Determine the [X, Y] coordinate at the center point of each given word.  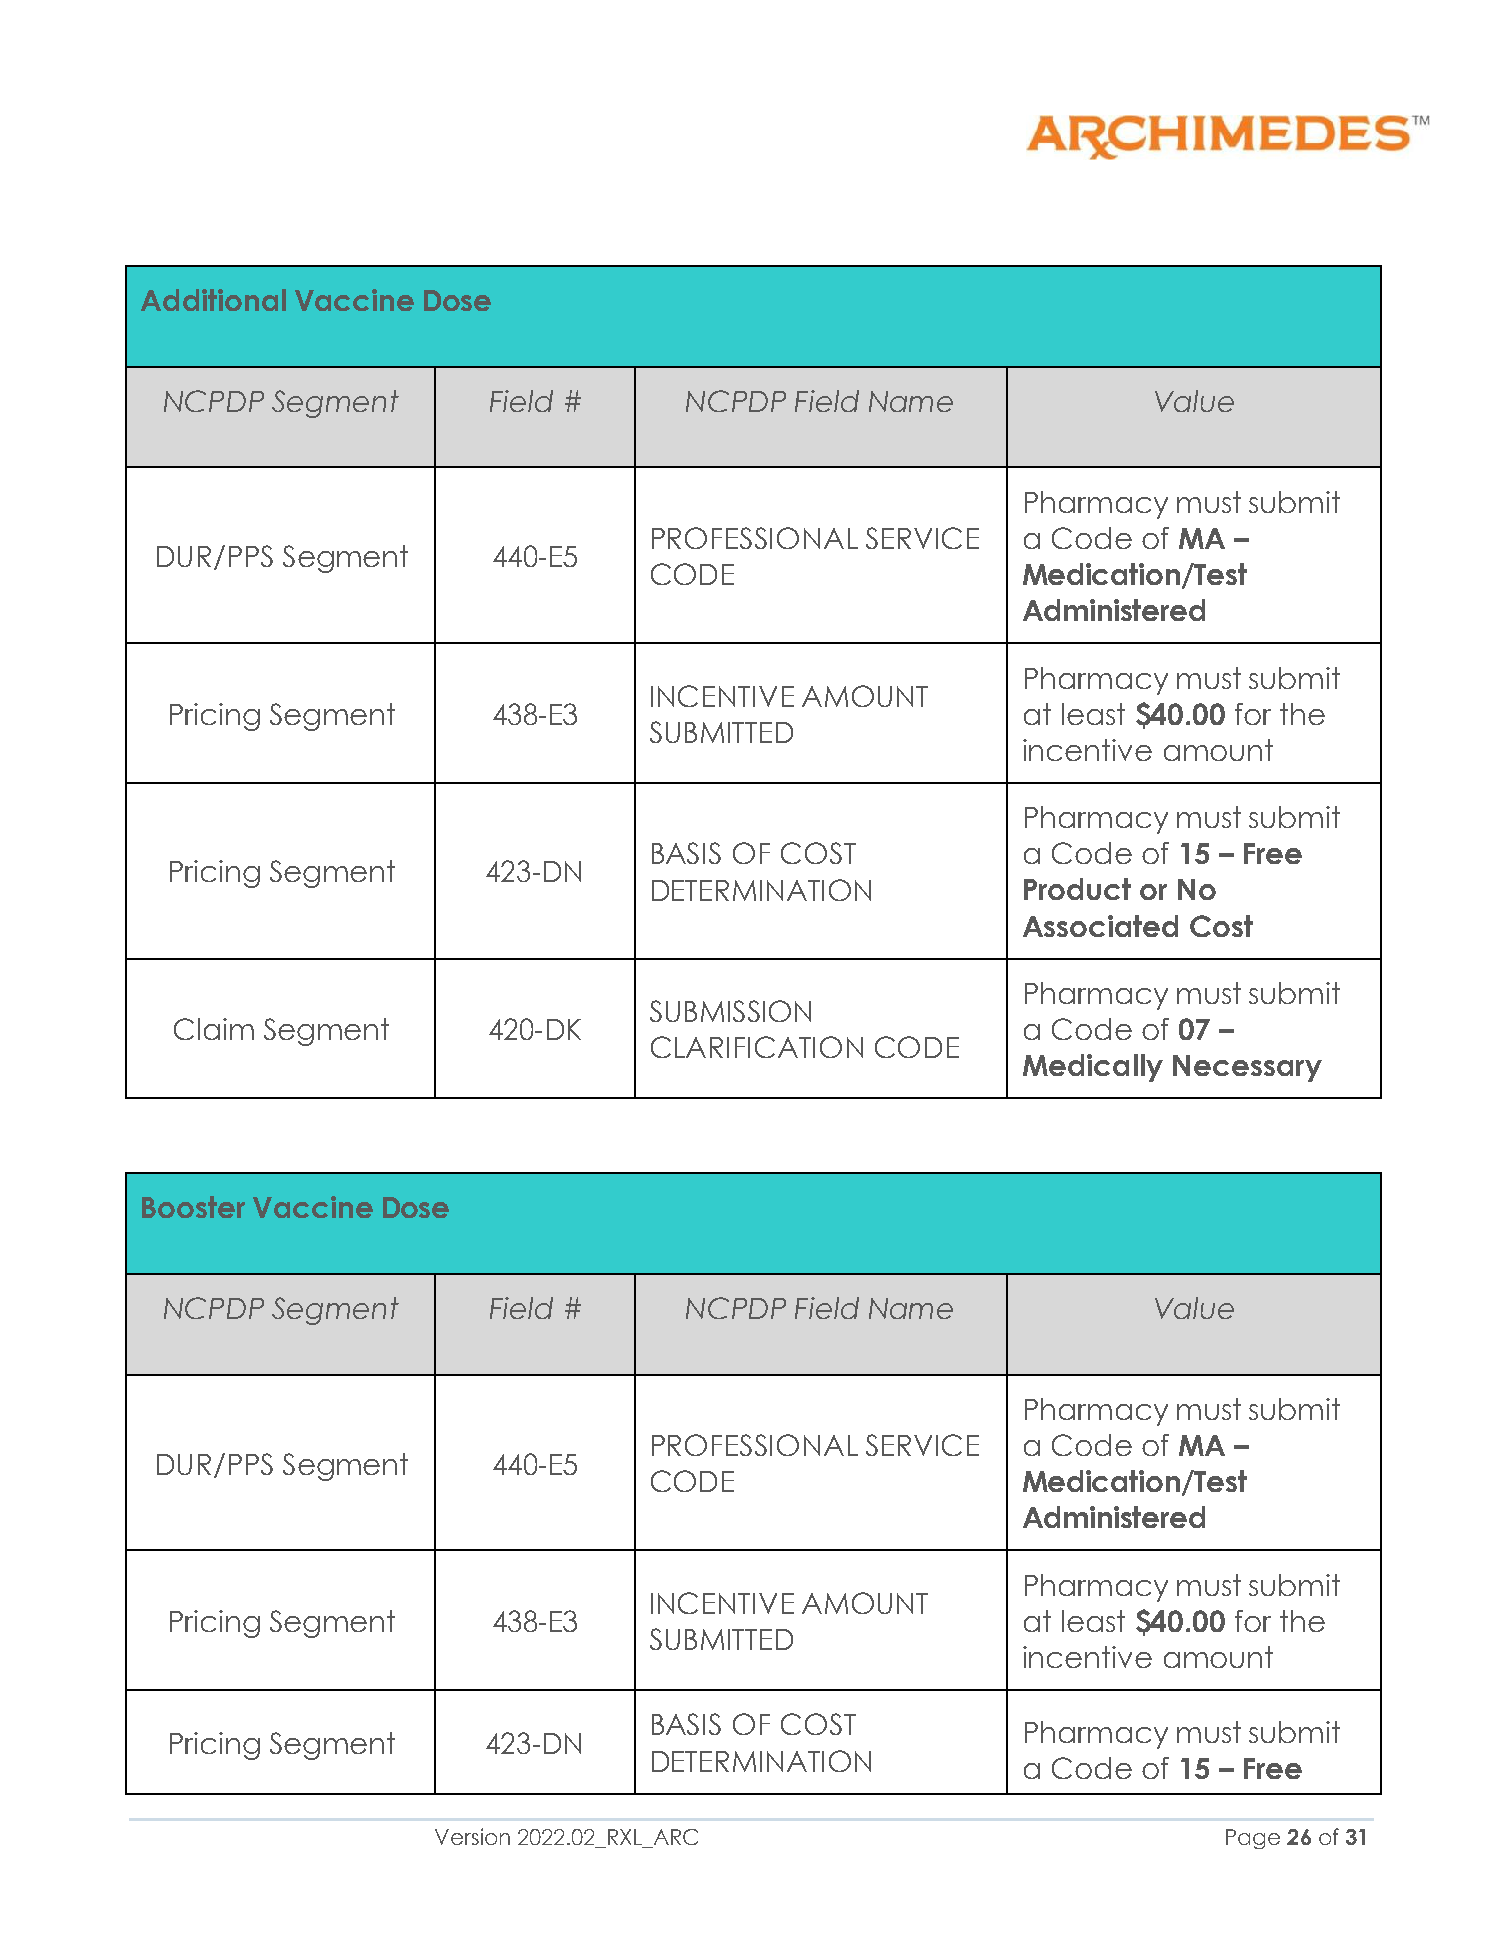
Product [1077, 889]
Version [472, 1836]
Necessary [1247, 1068]
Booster [193, 1207]
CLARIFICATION [757, 1047]
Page [1253, 1839]
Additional [213, 300]
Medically [1093, 1068]
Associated [1100, 926]
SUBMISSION [730, 1011]
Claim [214, 1029]
